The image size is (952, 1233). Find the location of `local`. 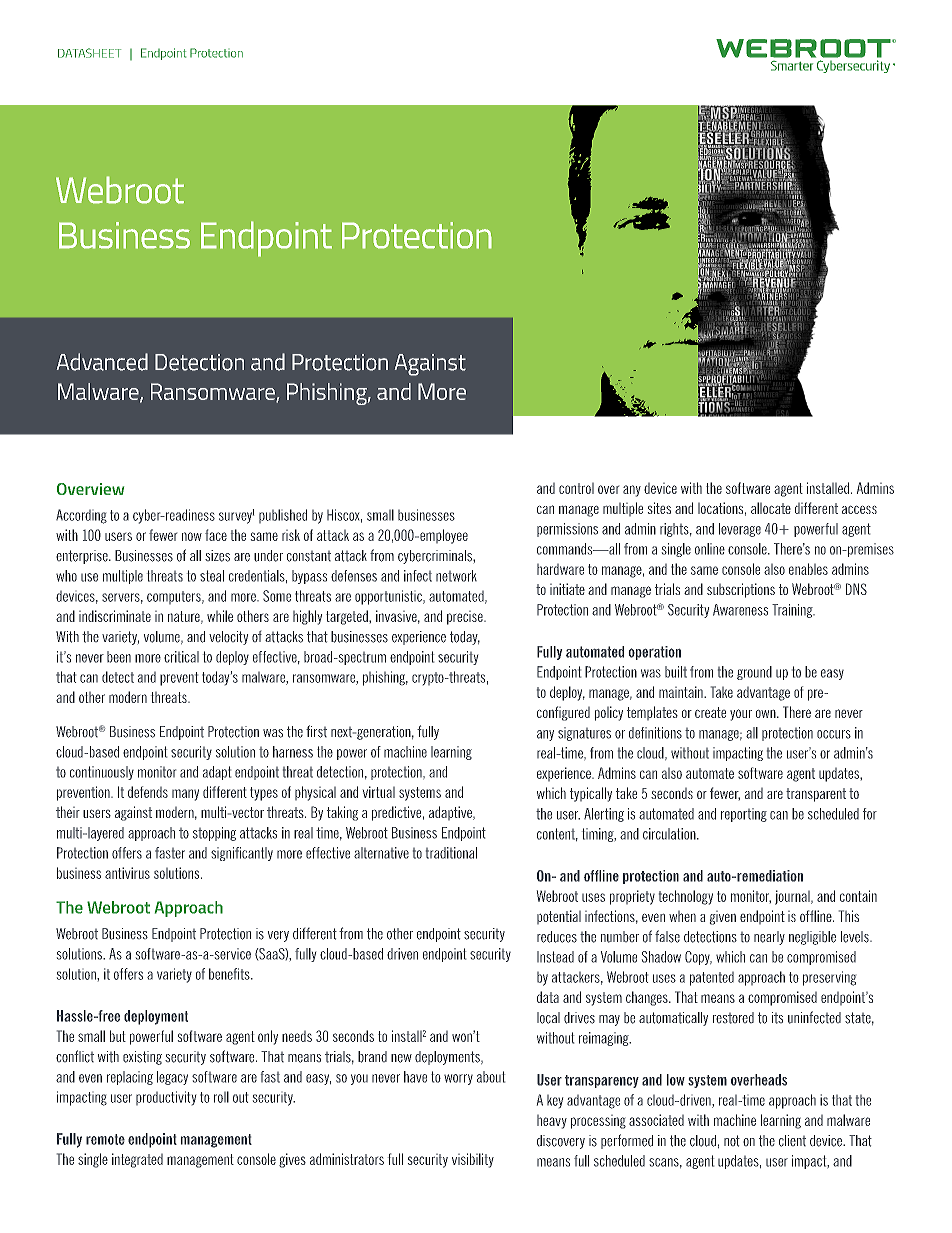

local is located at coordinates (548, 1018).
